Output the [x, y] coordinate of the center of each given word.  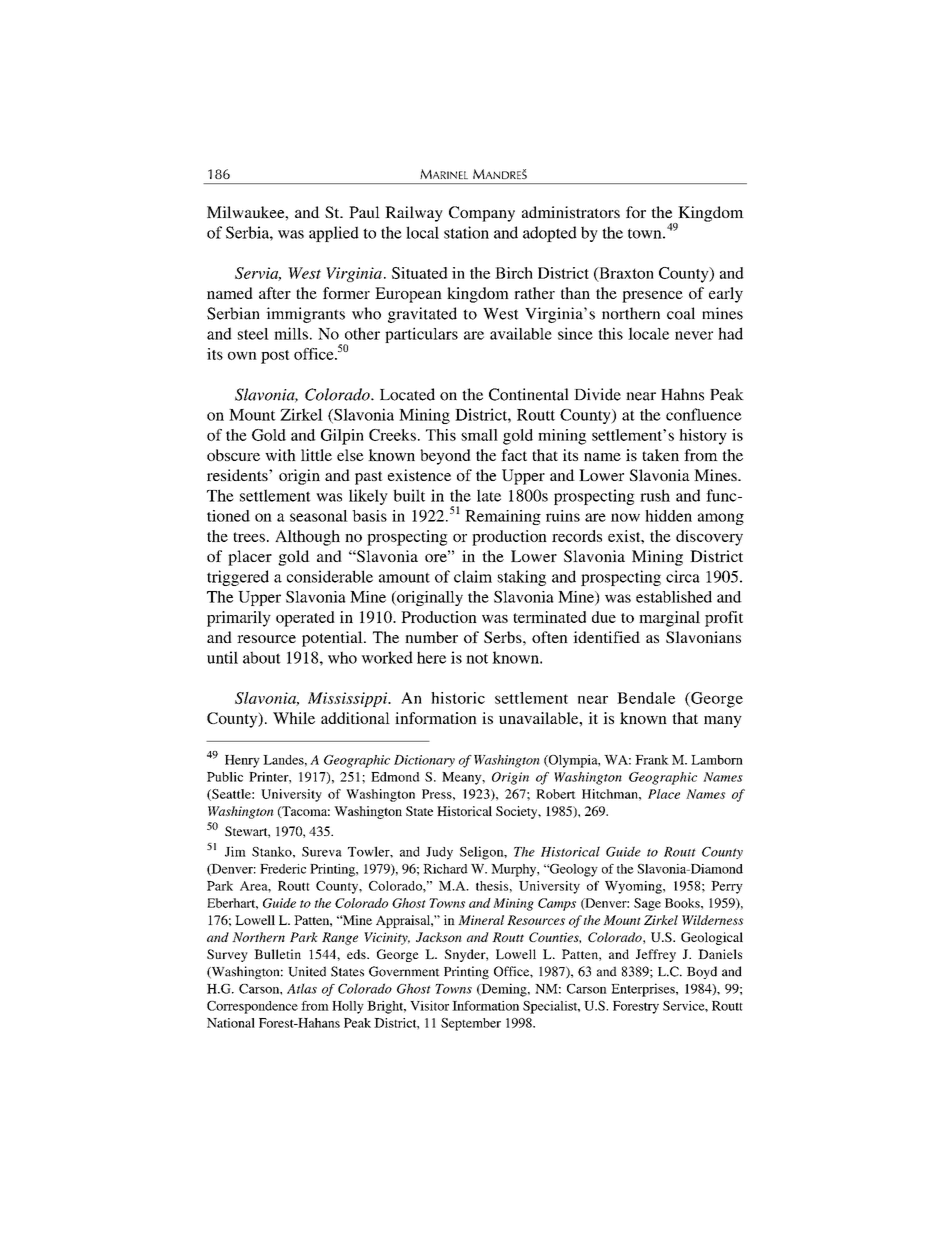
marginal [669, 619]
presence [652, 297]
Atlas [302, 988]
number [431, 637]
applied [334, 234]
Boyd [702, 972]
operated [305, 619]
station [466, 232]
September [471, 1024]
